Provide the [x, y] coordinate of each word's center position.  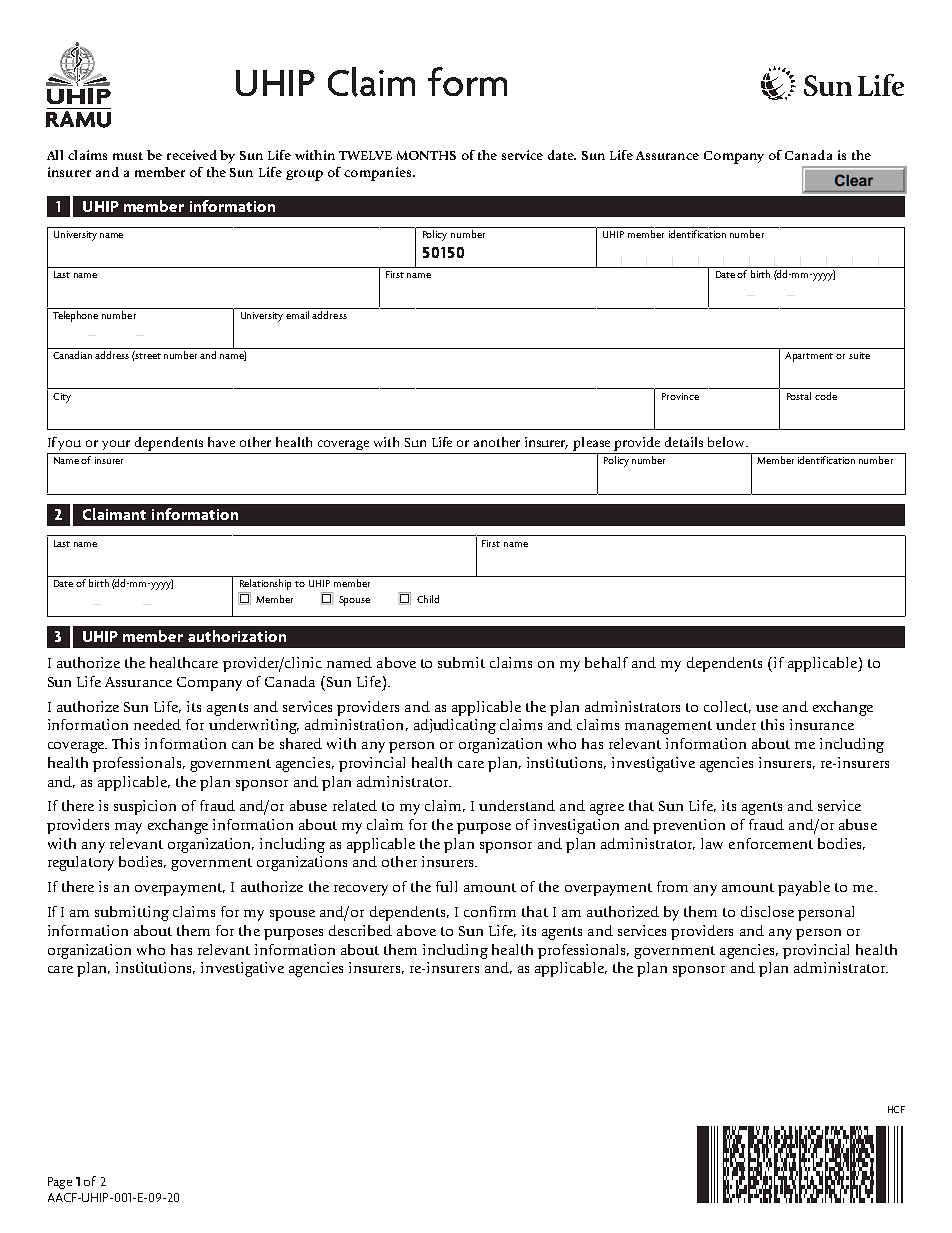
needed [157, 724]
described [360, 930]
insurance [822, 724]
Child [428, 599]
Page [60, 1183]
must [128, 156]
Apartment [809, 357]
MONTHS [426, 155]
